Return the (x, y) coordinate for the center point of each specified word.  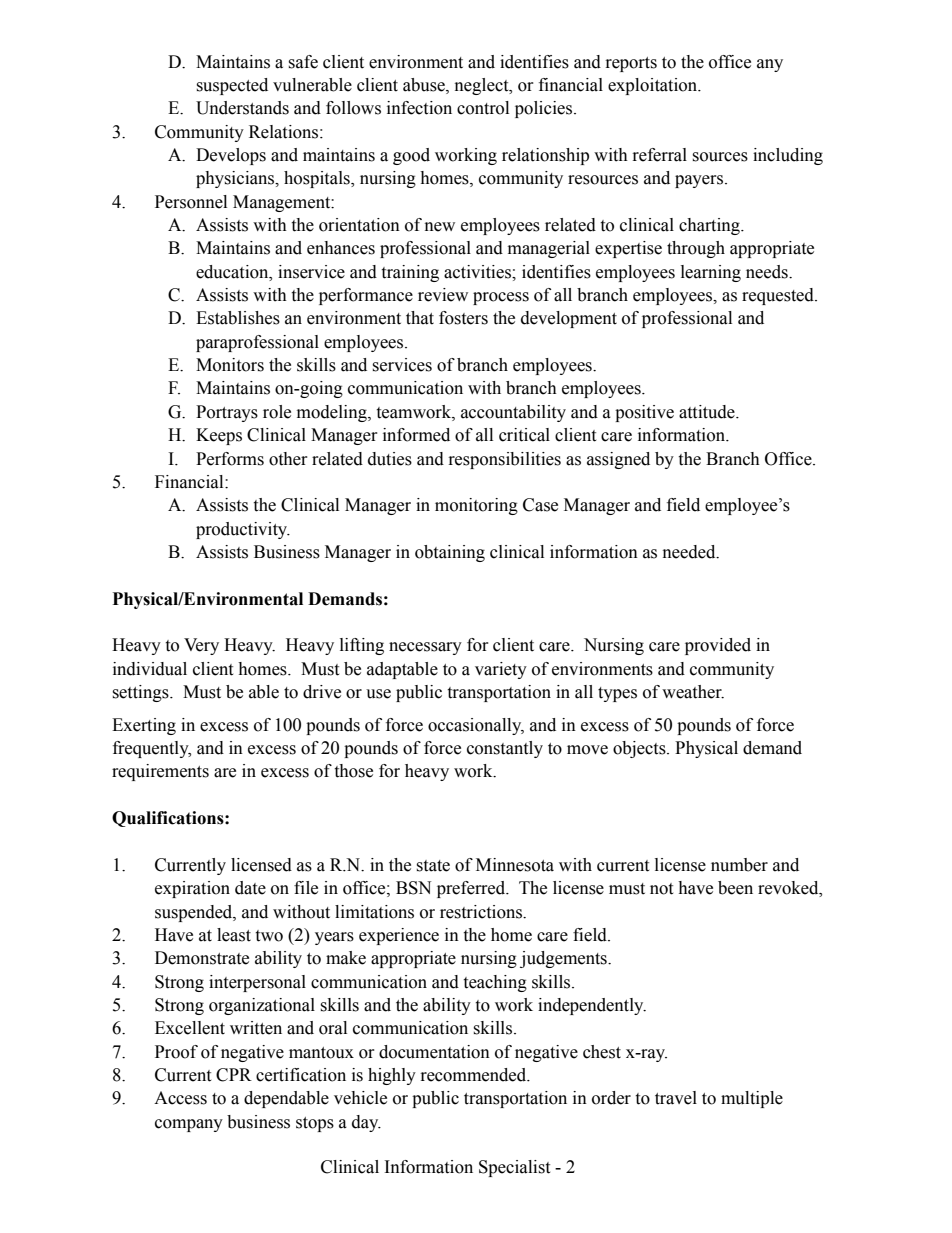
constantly (505, 749)
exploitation (654, 86)
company (189, 1125)
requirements (160, 772)
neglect (483, 86)
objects (640, 749)
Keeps (219, 436)
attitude (708, 412)
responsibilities (505, 460)
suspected (232, 86)
